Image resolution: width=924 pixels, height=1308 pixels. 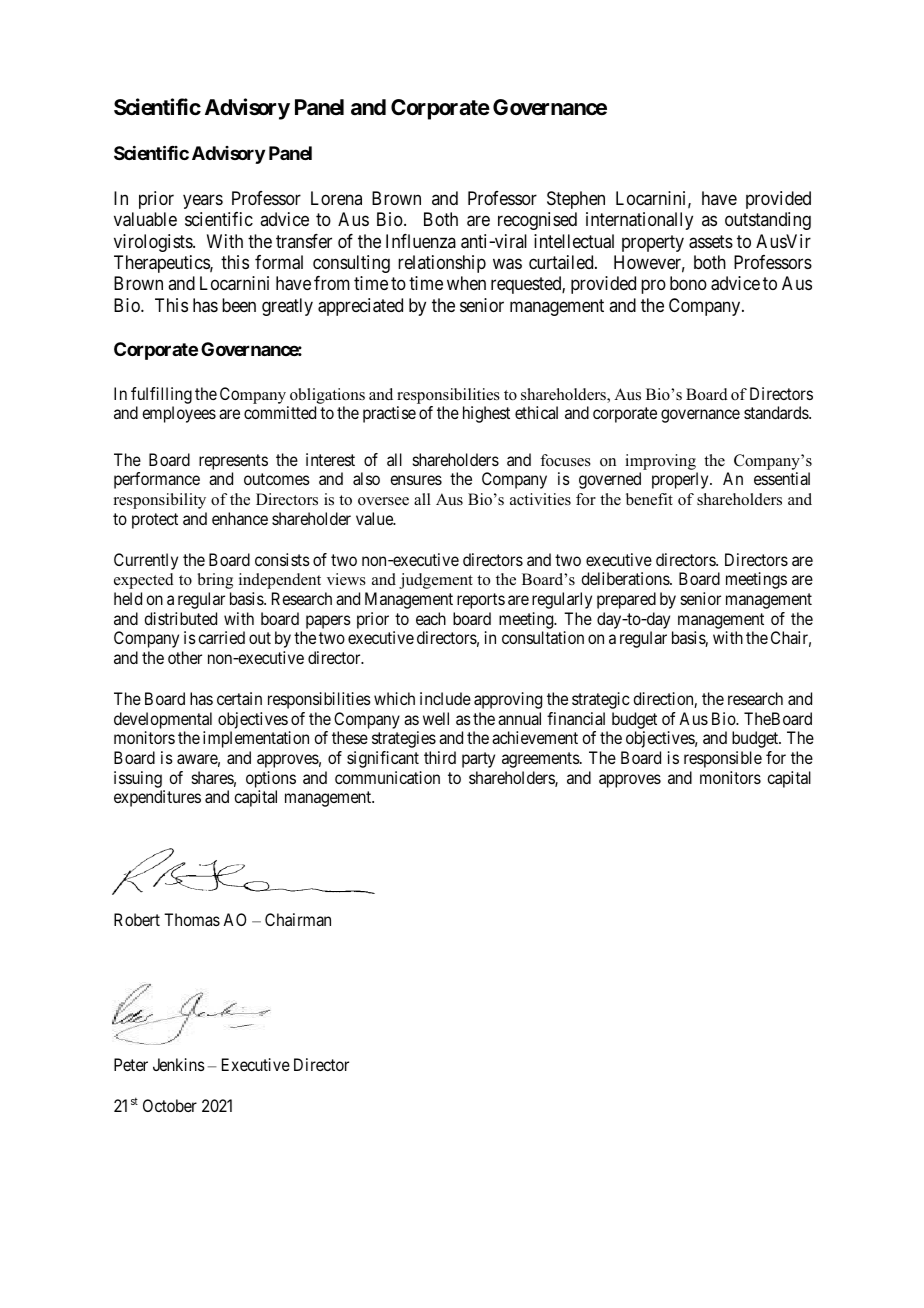 What do you see at coordinates (387, 777) in the screenshot?
I see `communication` at bounding box center [387, 777].
